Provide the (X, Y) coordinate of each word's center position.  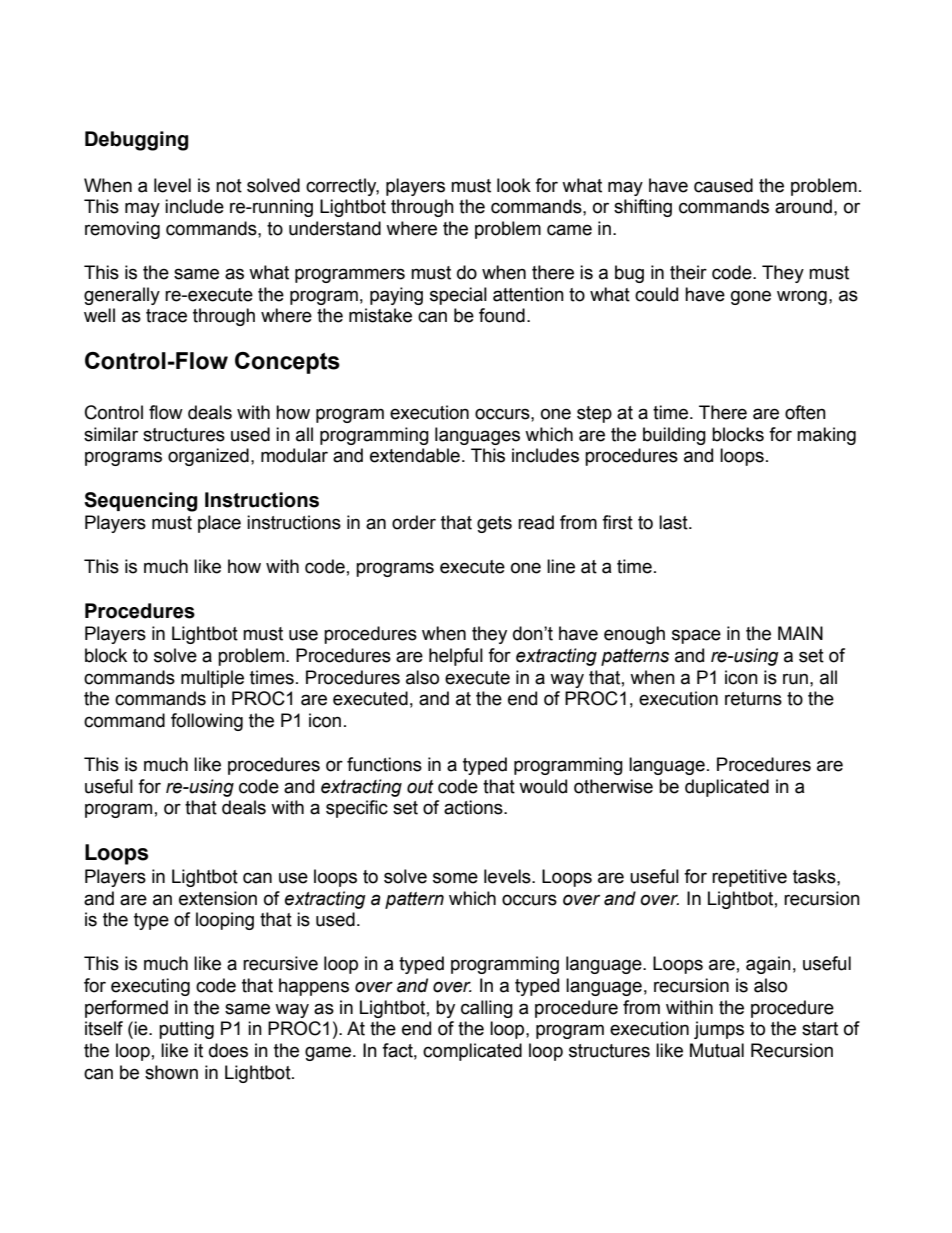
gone (751, 297)
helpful (456, 657)
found (502, 315)
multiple (212, 679)
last (674, 522)
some (455, 878)
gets (494, 524)
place (219, 524)
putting (186, 1030)
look (514, 185)
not (229, 186)
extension (218, 898)
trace (166, 316)
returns (753, 699)
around (803, 206)
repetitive (749, 878)
